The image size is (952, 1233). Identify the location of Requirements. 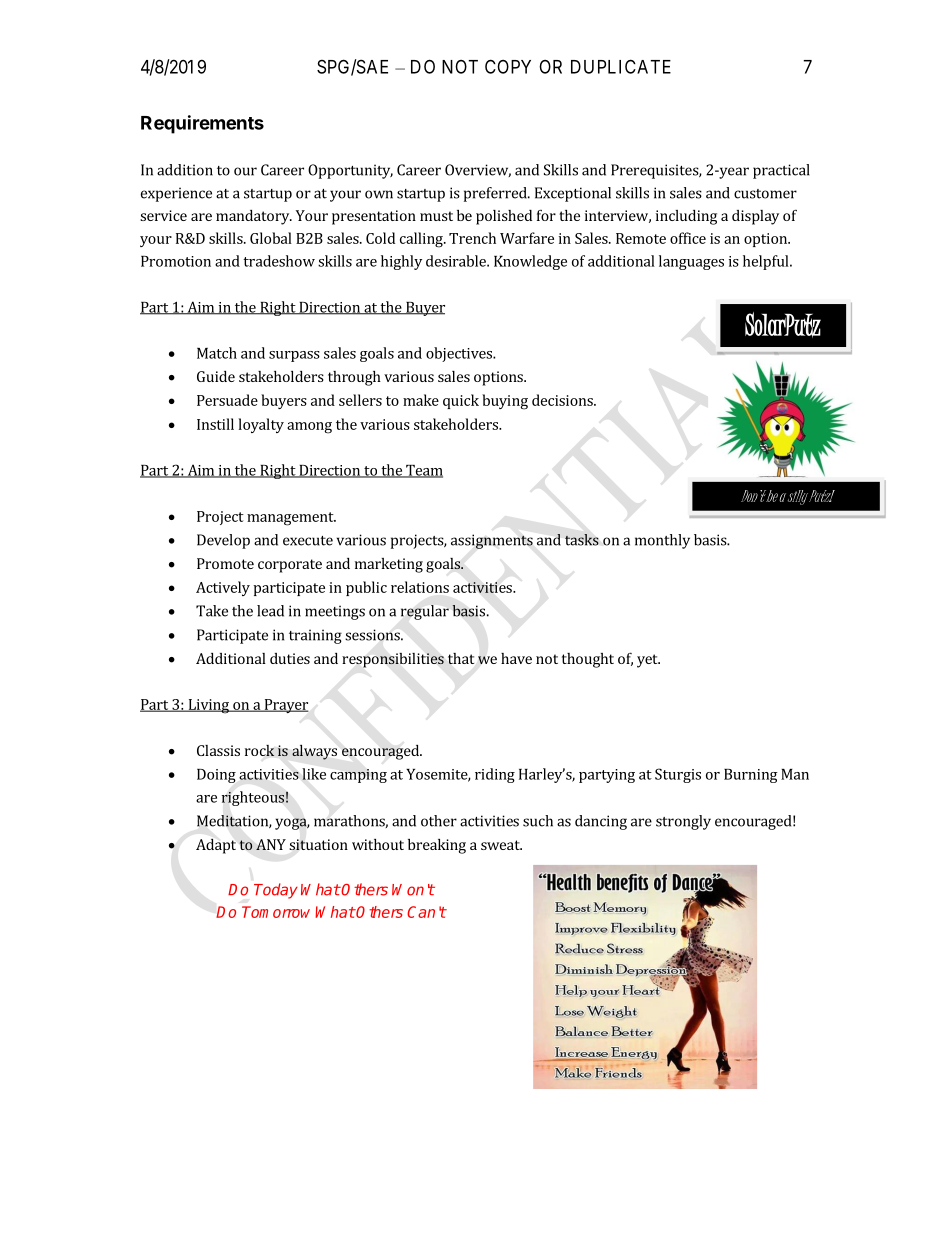
(202, 124).
